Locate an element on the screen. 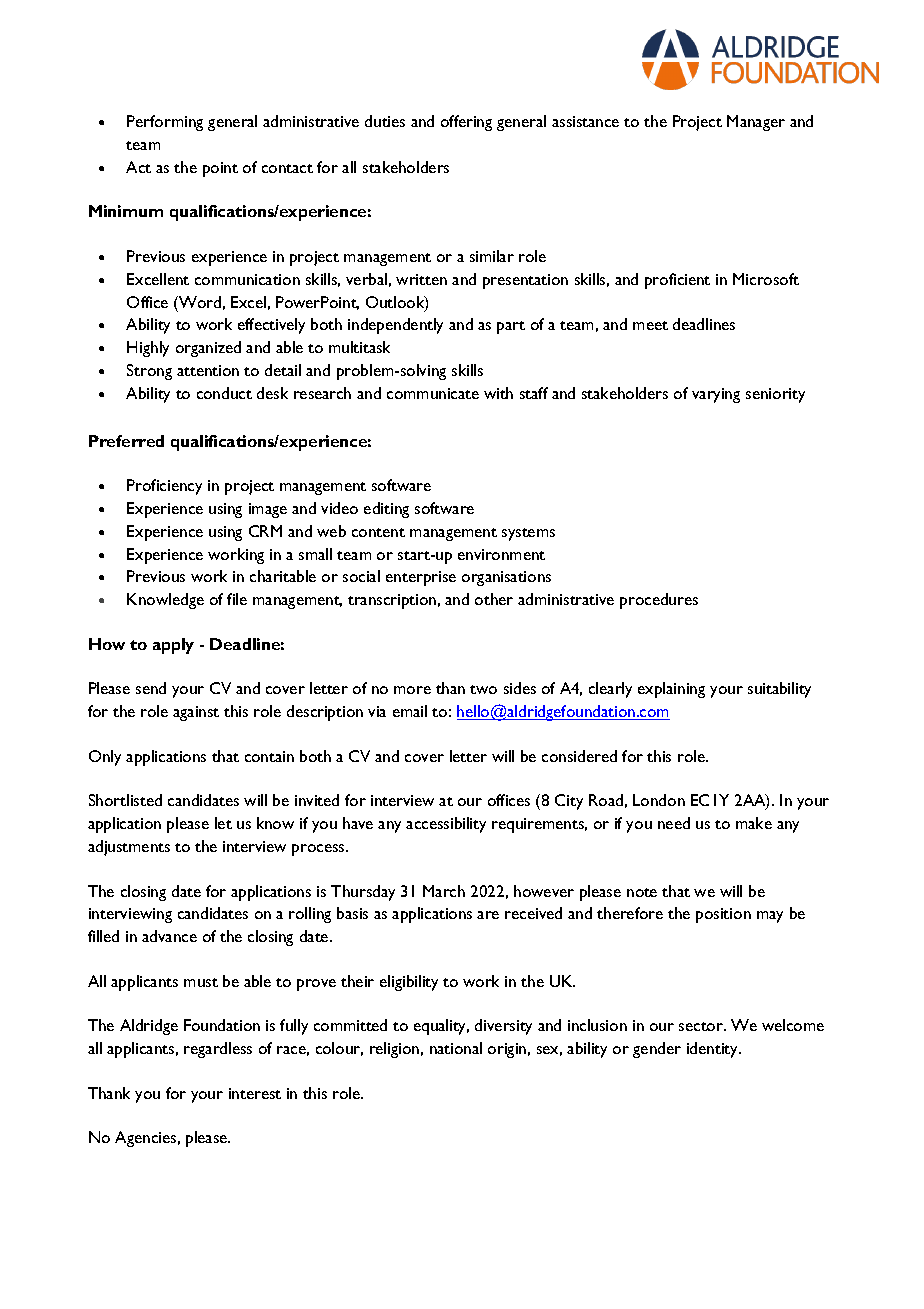 The height and width of the screenshot is (1309, 924). Performing is located at coordinates (165, 123).
